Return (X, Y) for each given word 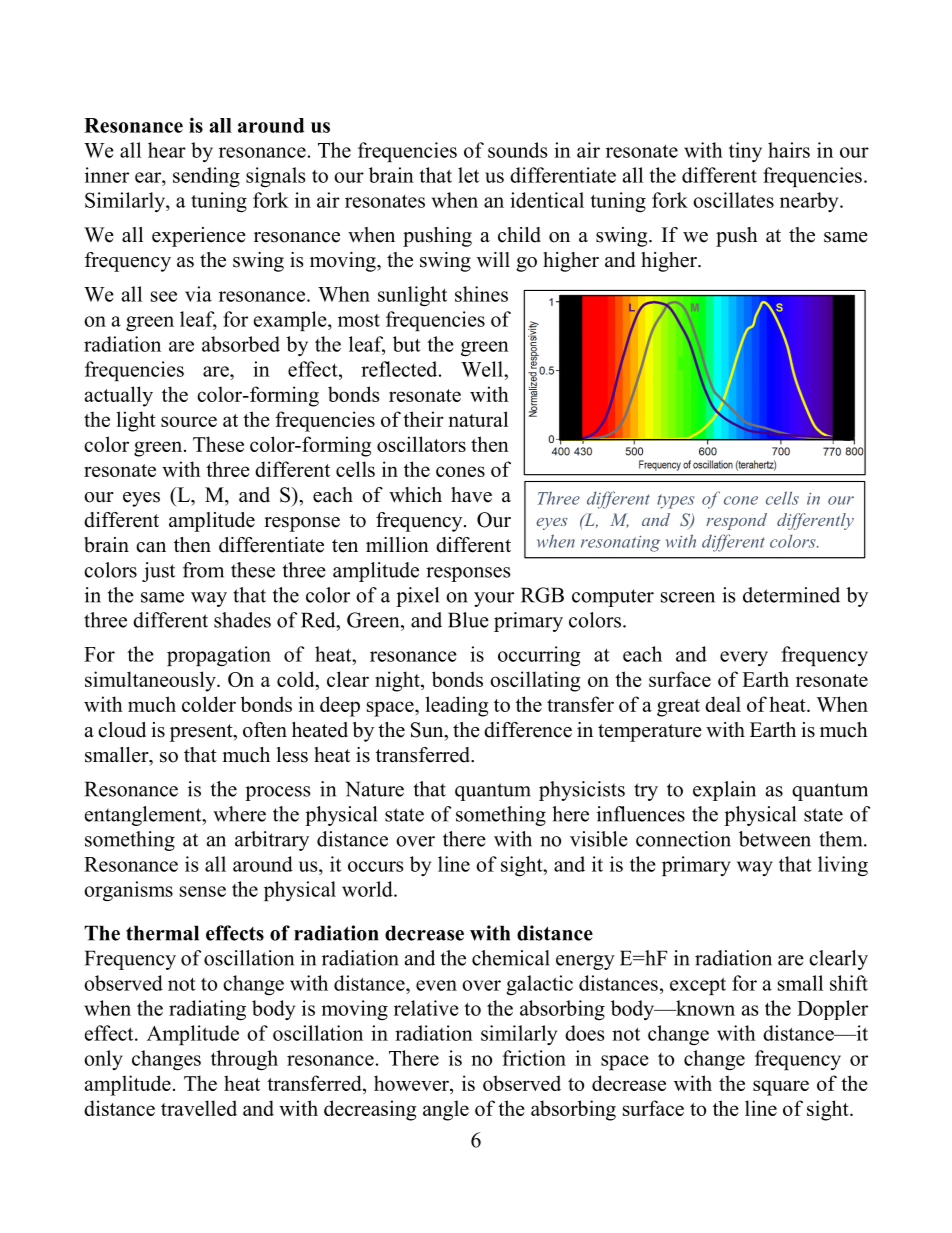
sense (203, 891)
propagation (219, 656)
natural (478, 419)
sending (206, 177)
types (676, 501)
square (781, 1088)
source (189, 421)
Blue (468, 620)
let (468, 175)
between (775, 839)
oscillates (733, 200)
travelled (199, 1108)
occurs (375, 866)
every (744, 658)
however (412, 1083)
